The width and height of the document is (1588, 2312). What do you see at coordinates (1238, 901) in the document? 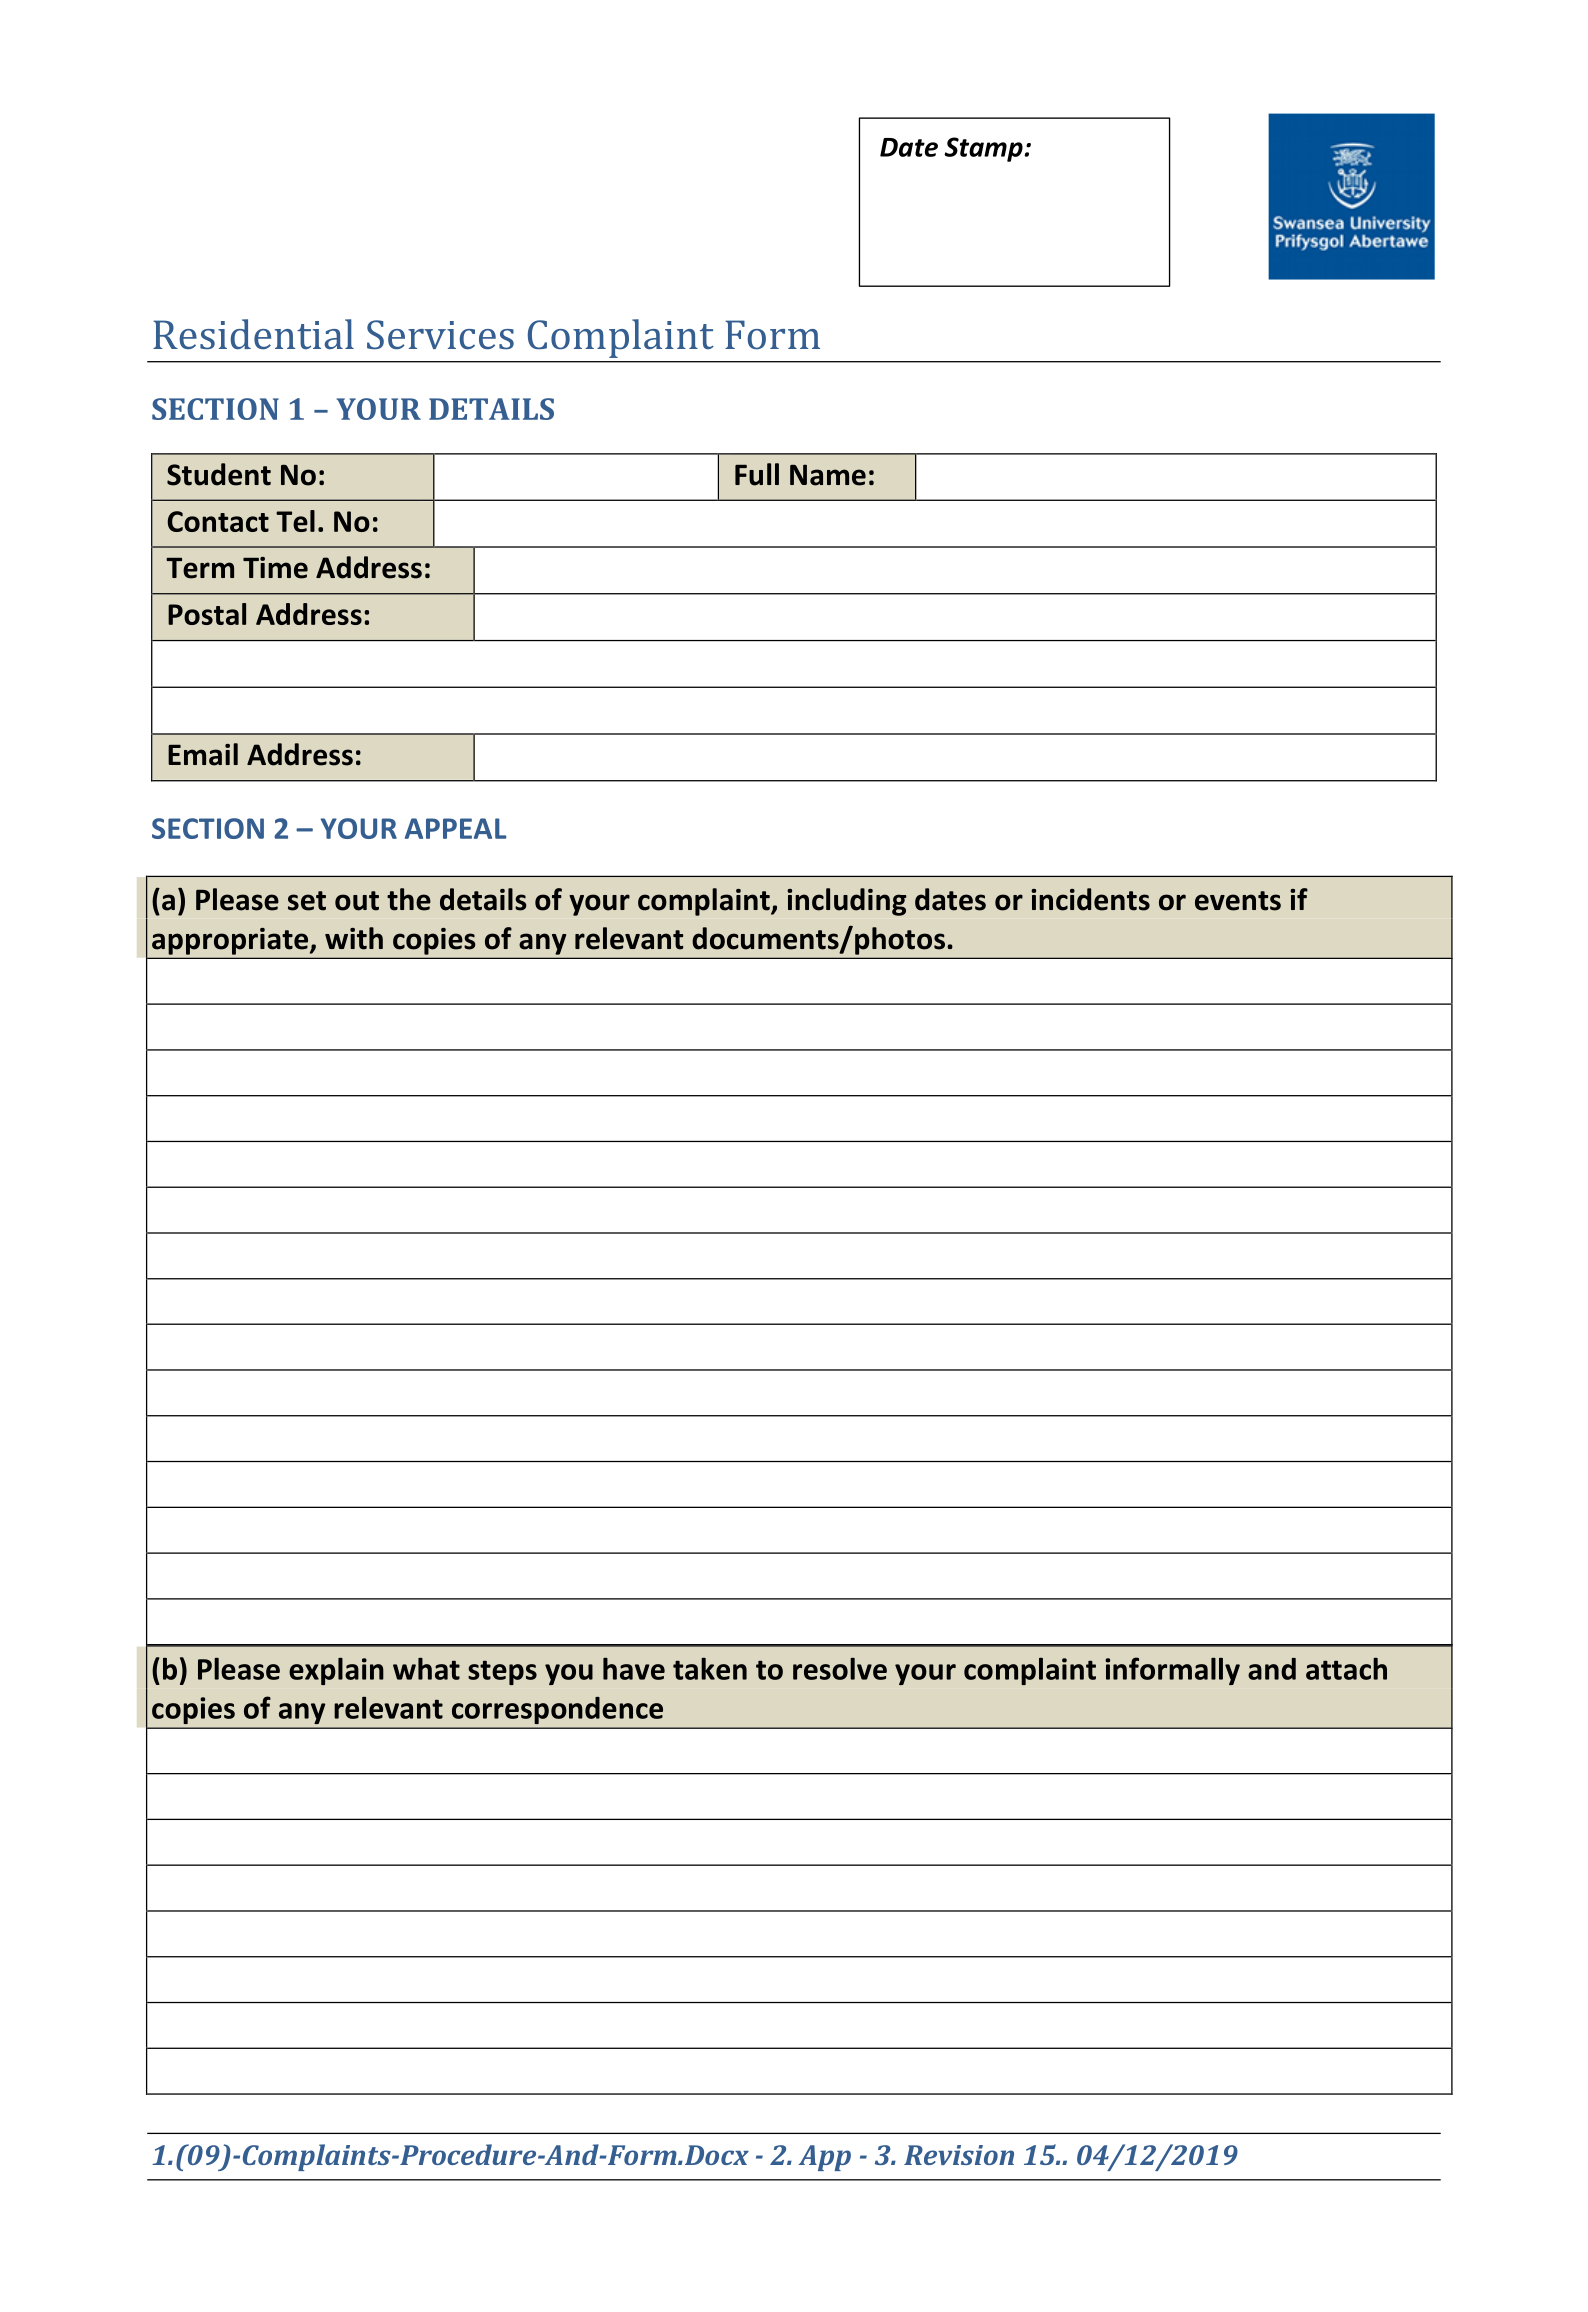
I see `events` at bounding box center [1238, 901].
